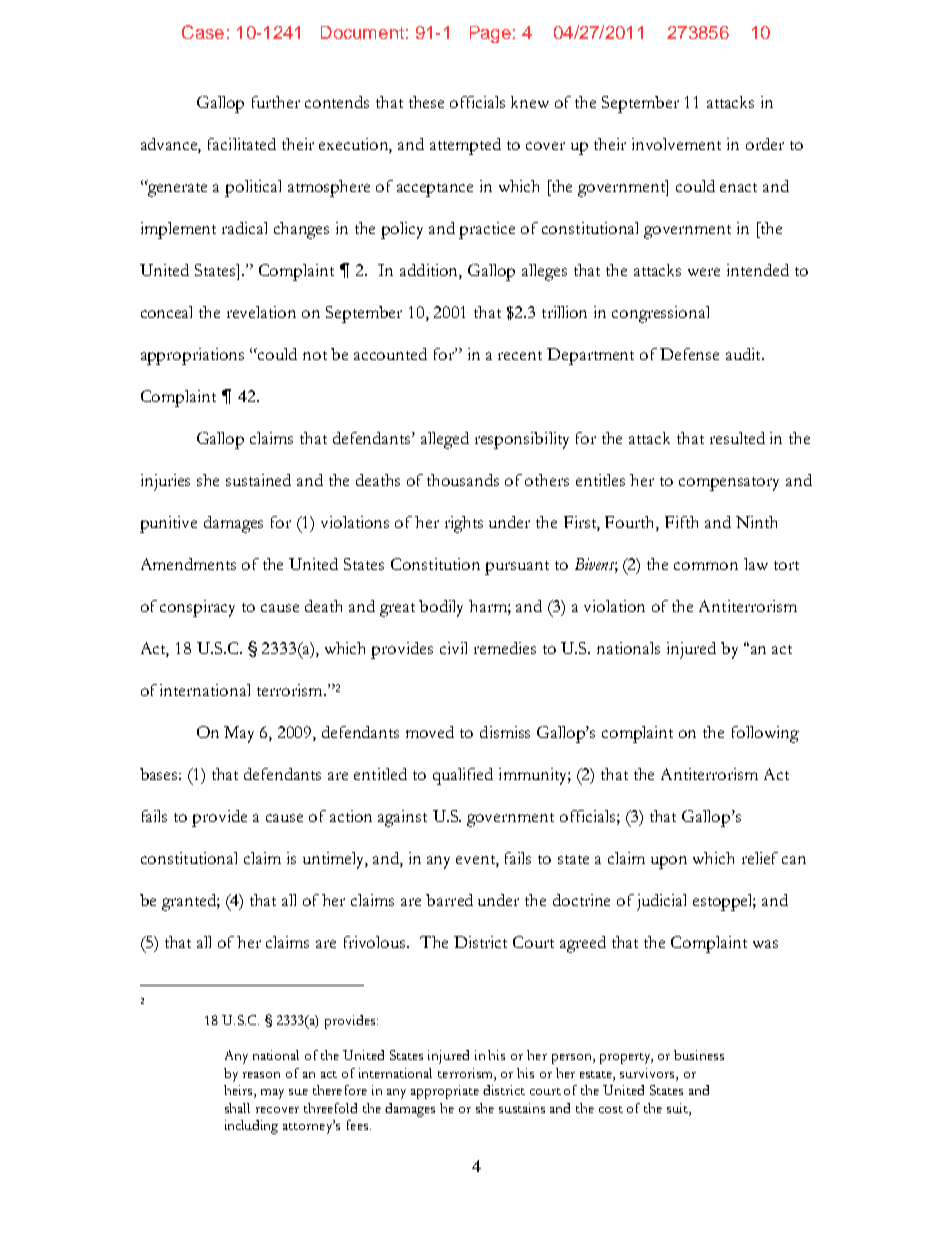 This screenshot has width=952, height=1233. What do you see at coordinates (490, 34) in the screenshot?
I see `Page` at bounding box center [490, 34].
